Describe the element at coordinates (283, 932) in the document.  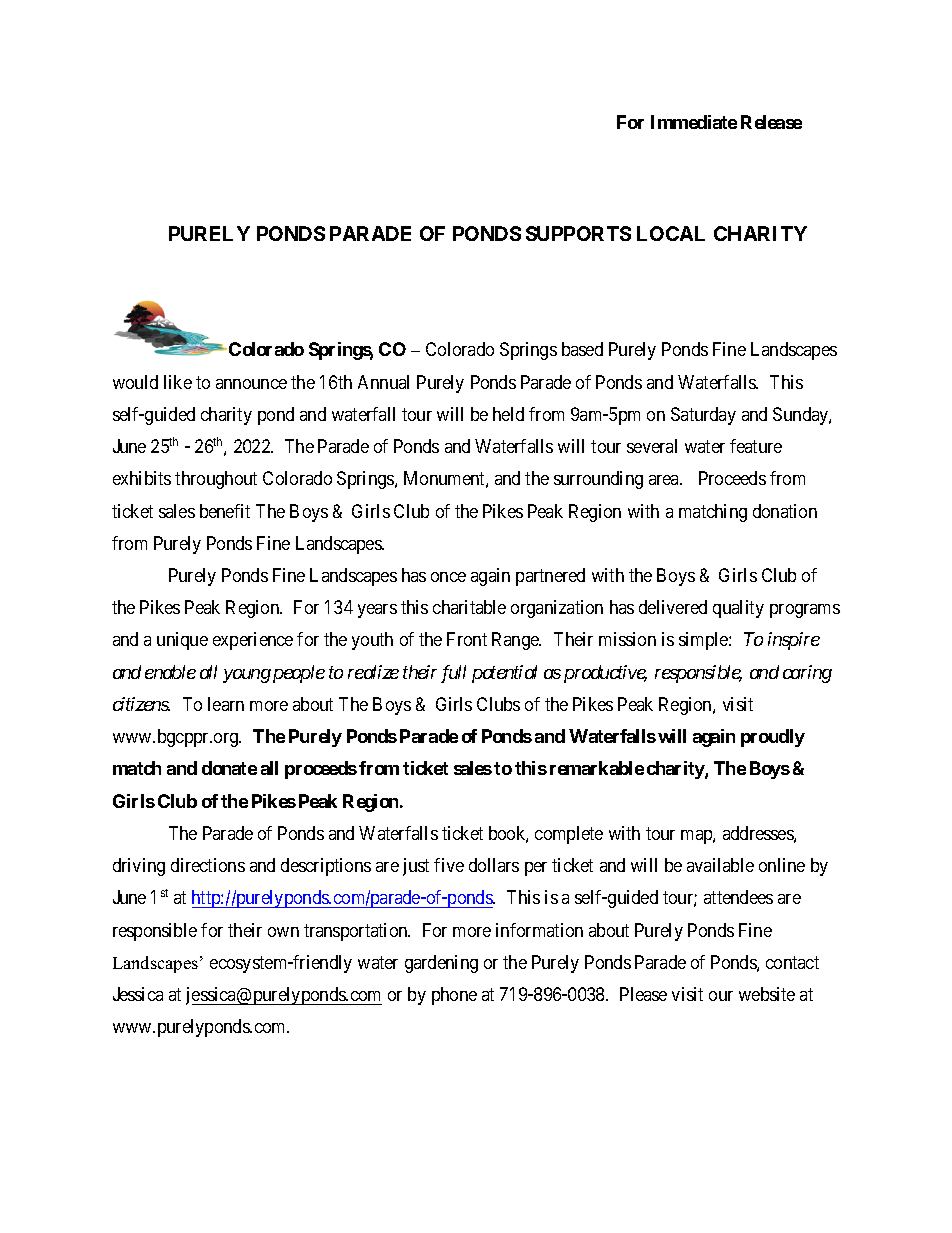
I see `own` at that location.
